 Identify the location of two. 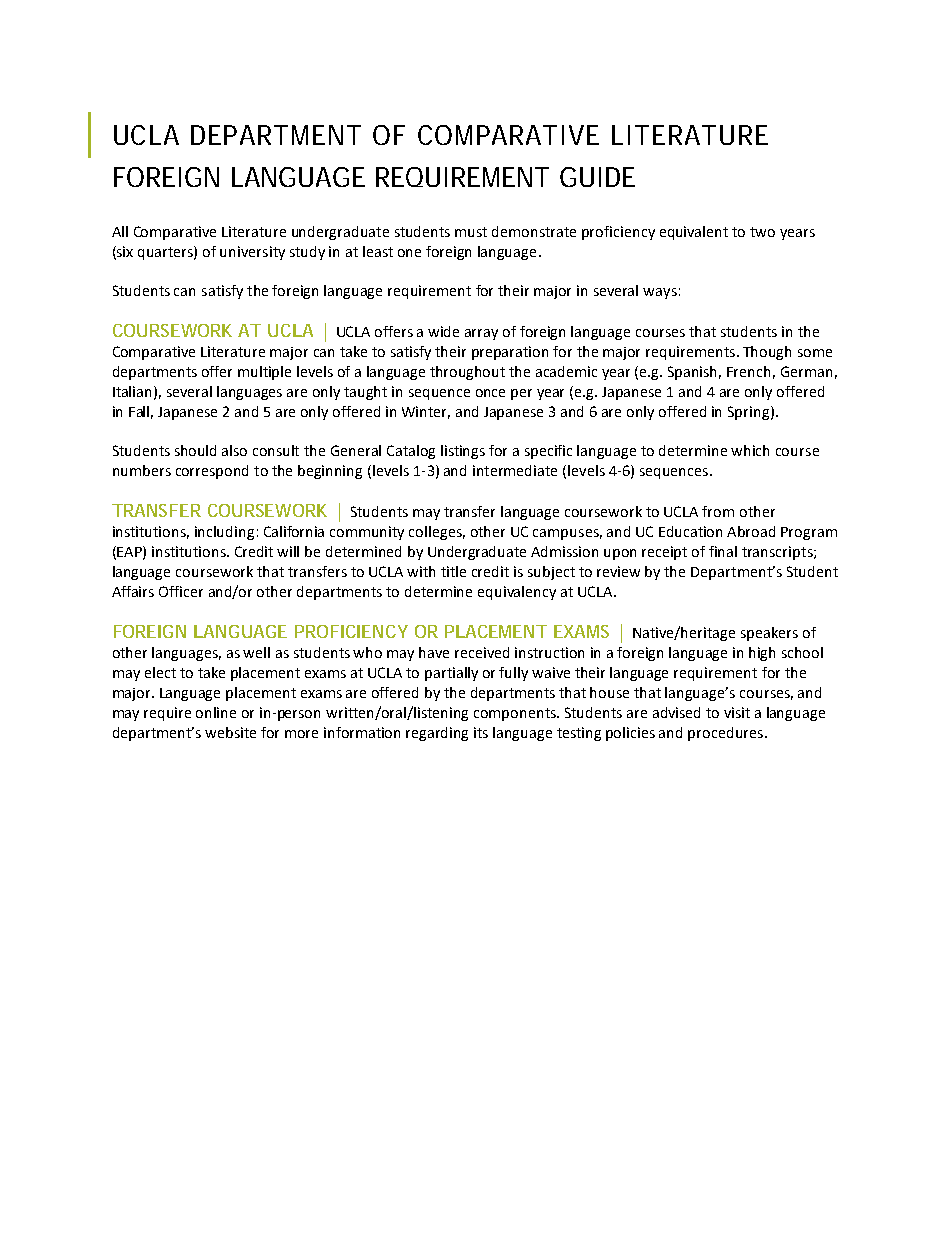
(762, 232).
